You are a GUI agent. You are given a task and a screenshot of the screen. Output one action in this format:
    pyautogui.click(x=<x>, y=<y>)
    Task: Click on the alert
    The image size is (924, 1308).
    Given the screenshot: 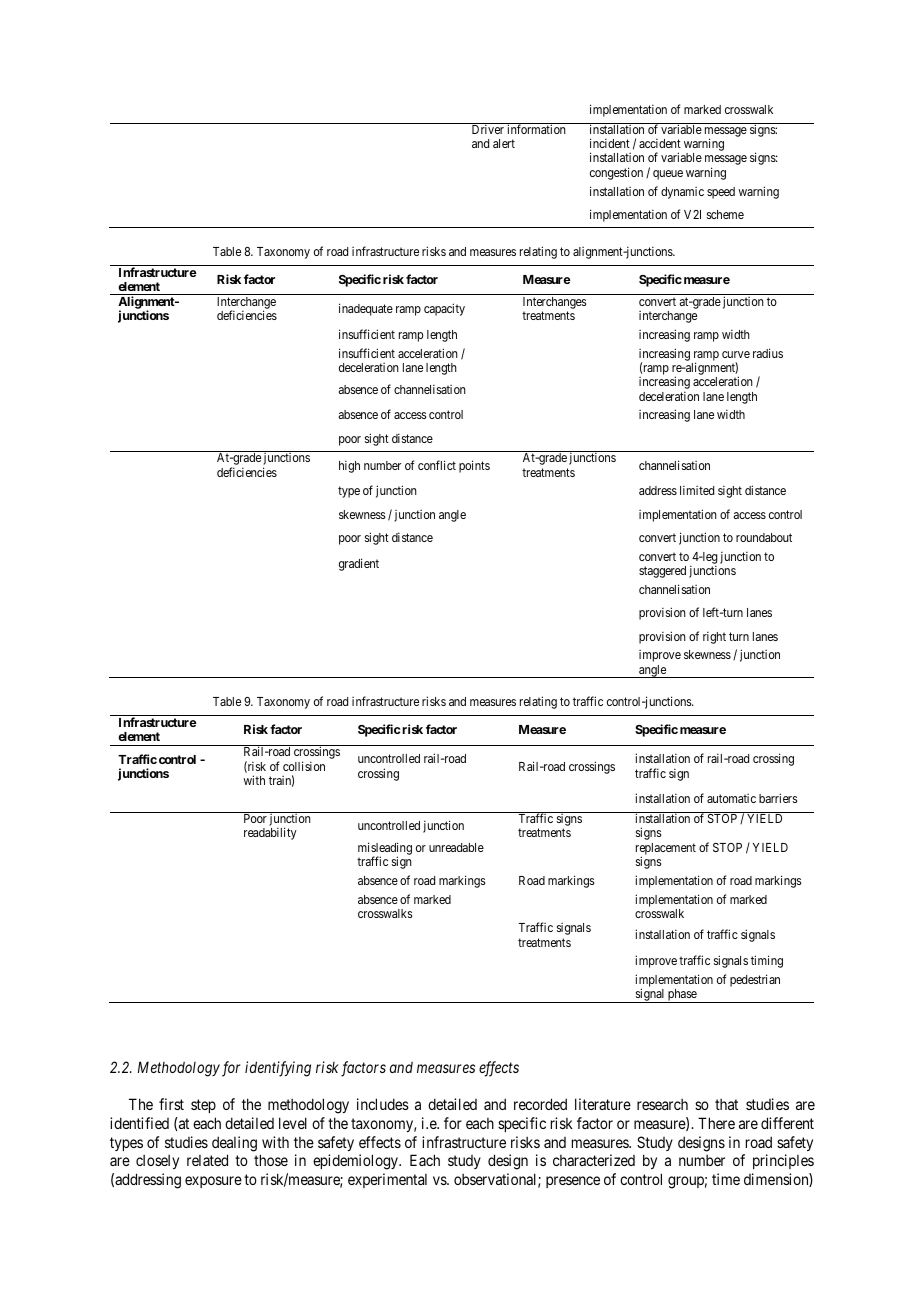 What is the action you would take?
    pyautogui.click(x=504, y=143)
